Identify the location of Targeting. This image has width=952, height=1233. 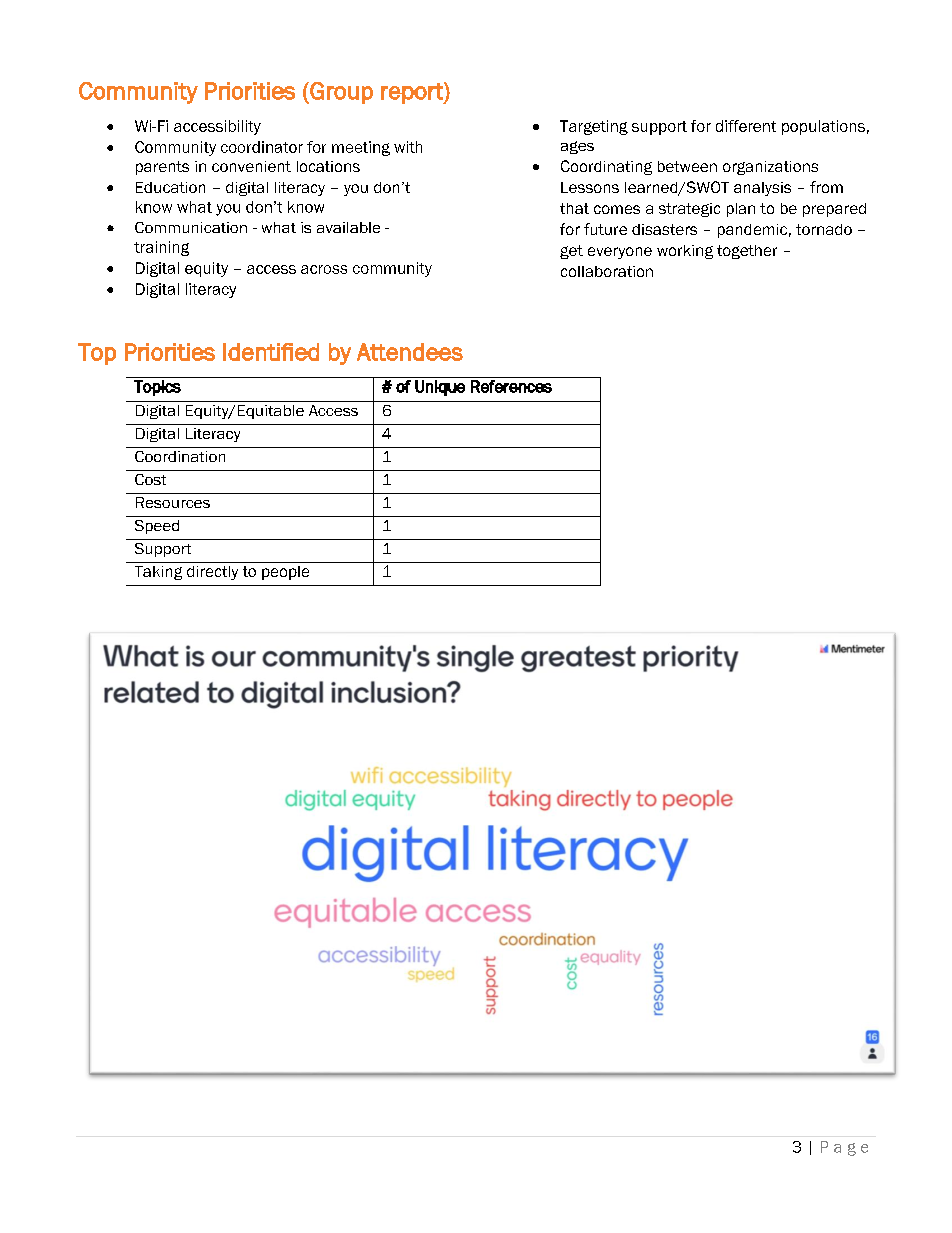
(594, 127).
